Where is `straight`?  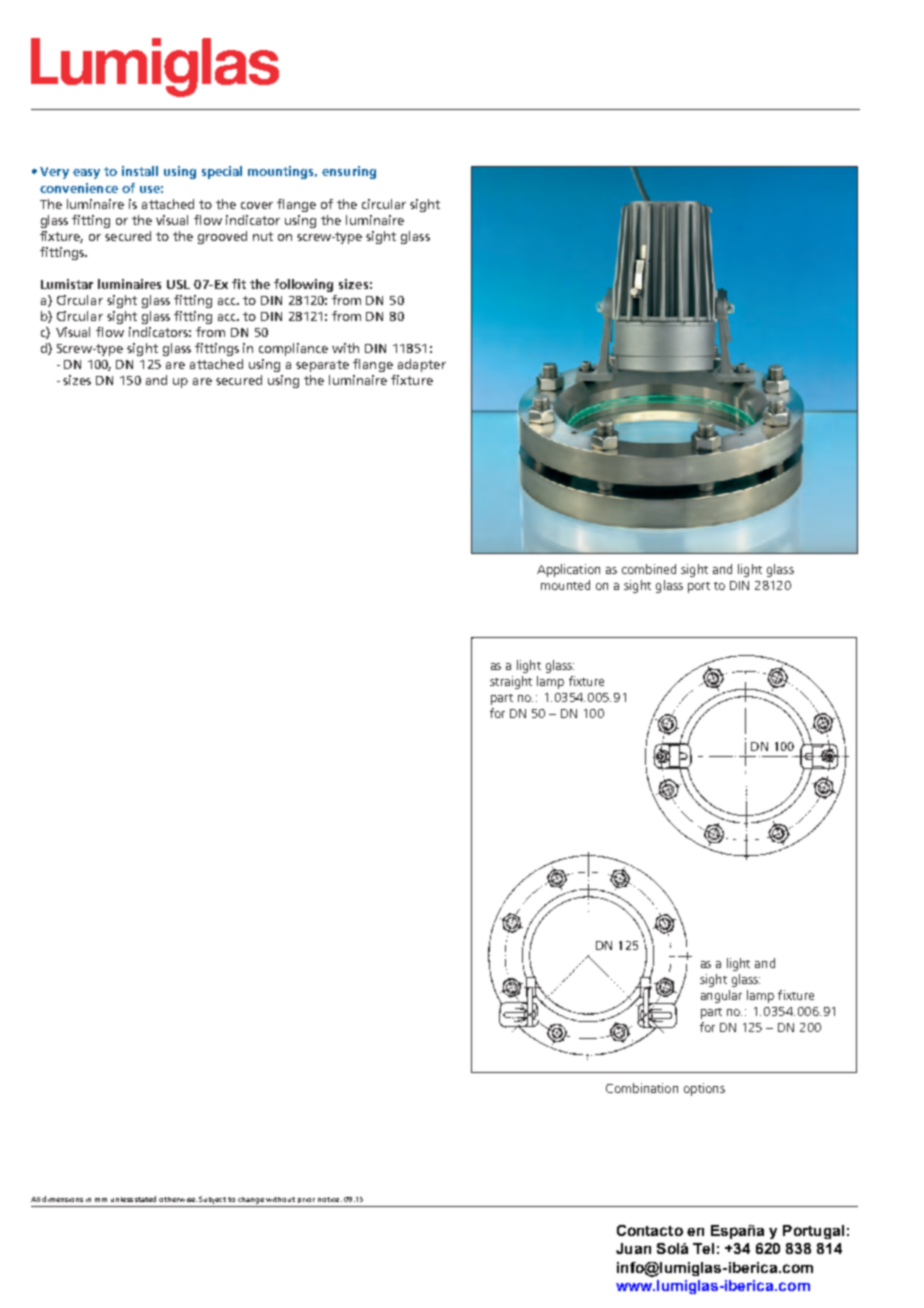
straight is located at coordinates (511, 682).
